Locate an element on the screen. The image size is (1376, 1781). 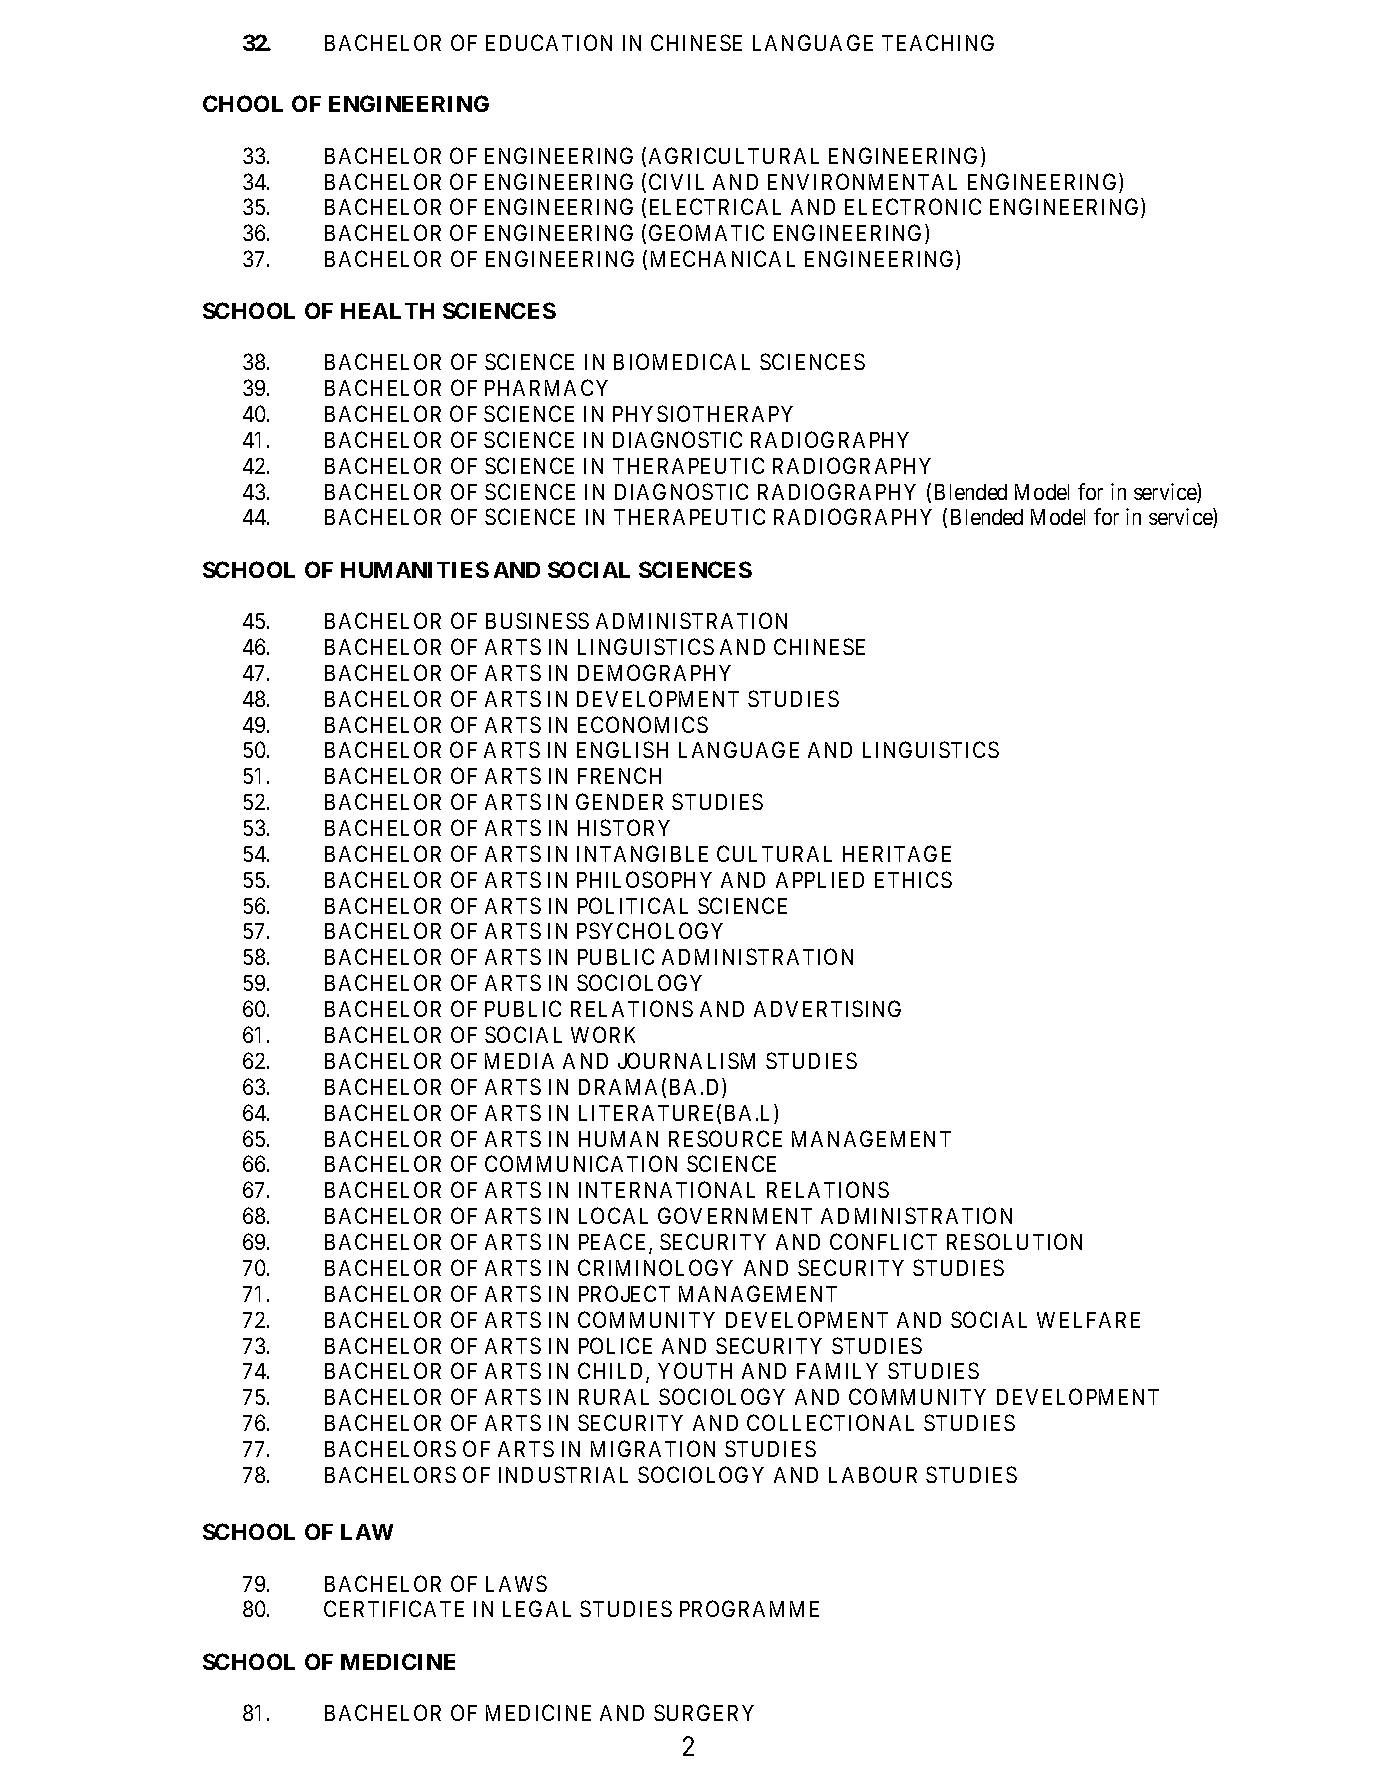
LEGAL is located at coordinates (537, 1608).
